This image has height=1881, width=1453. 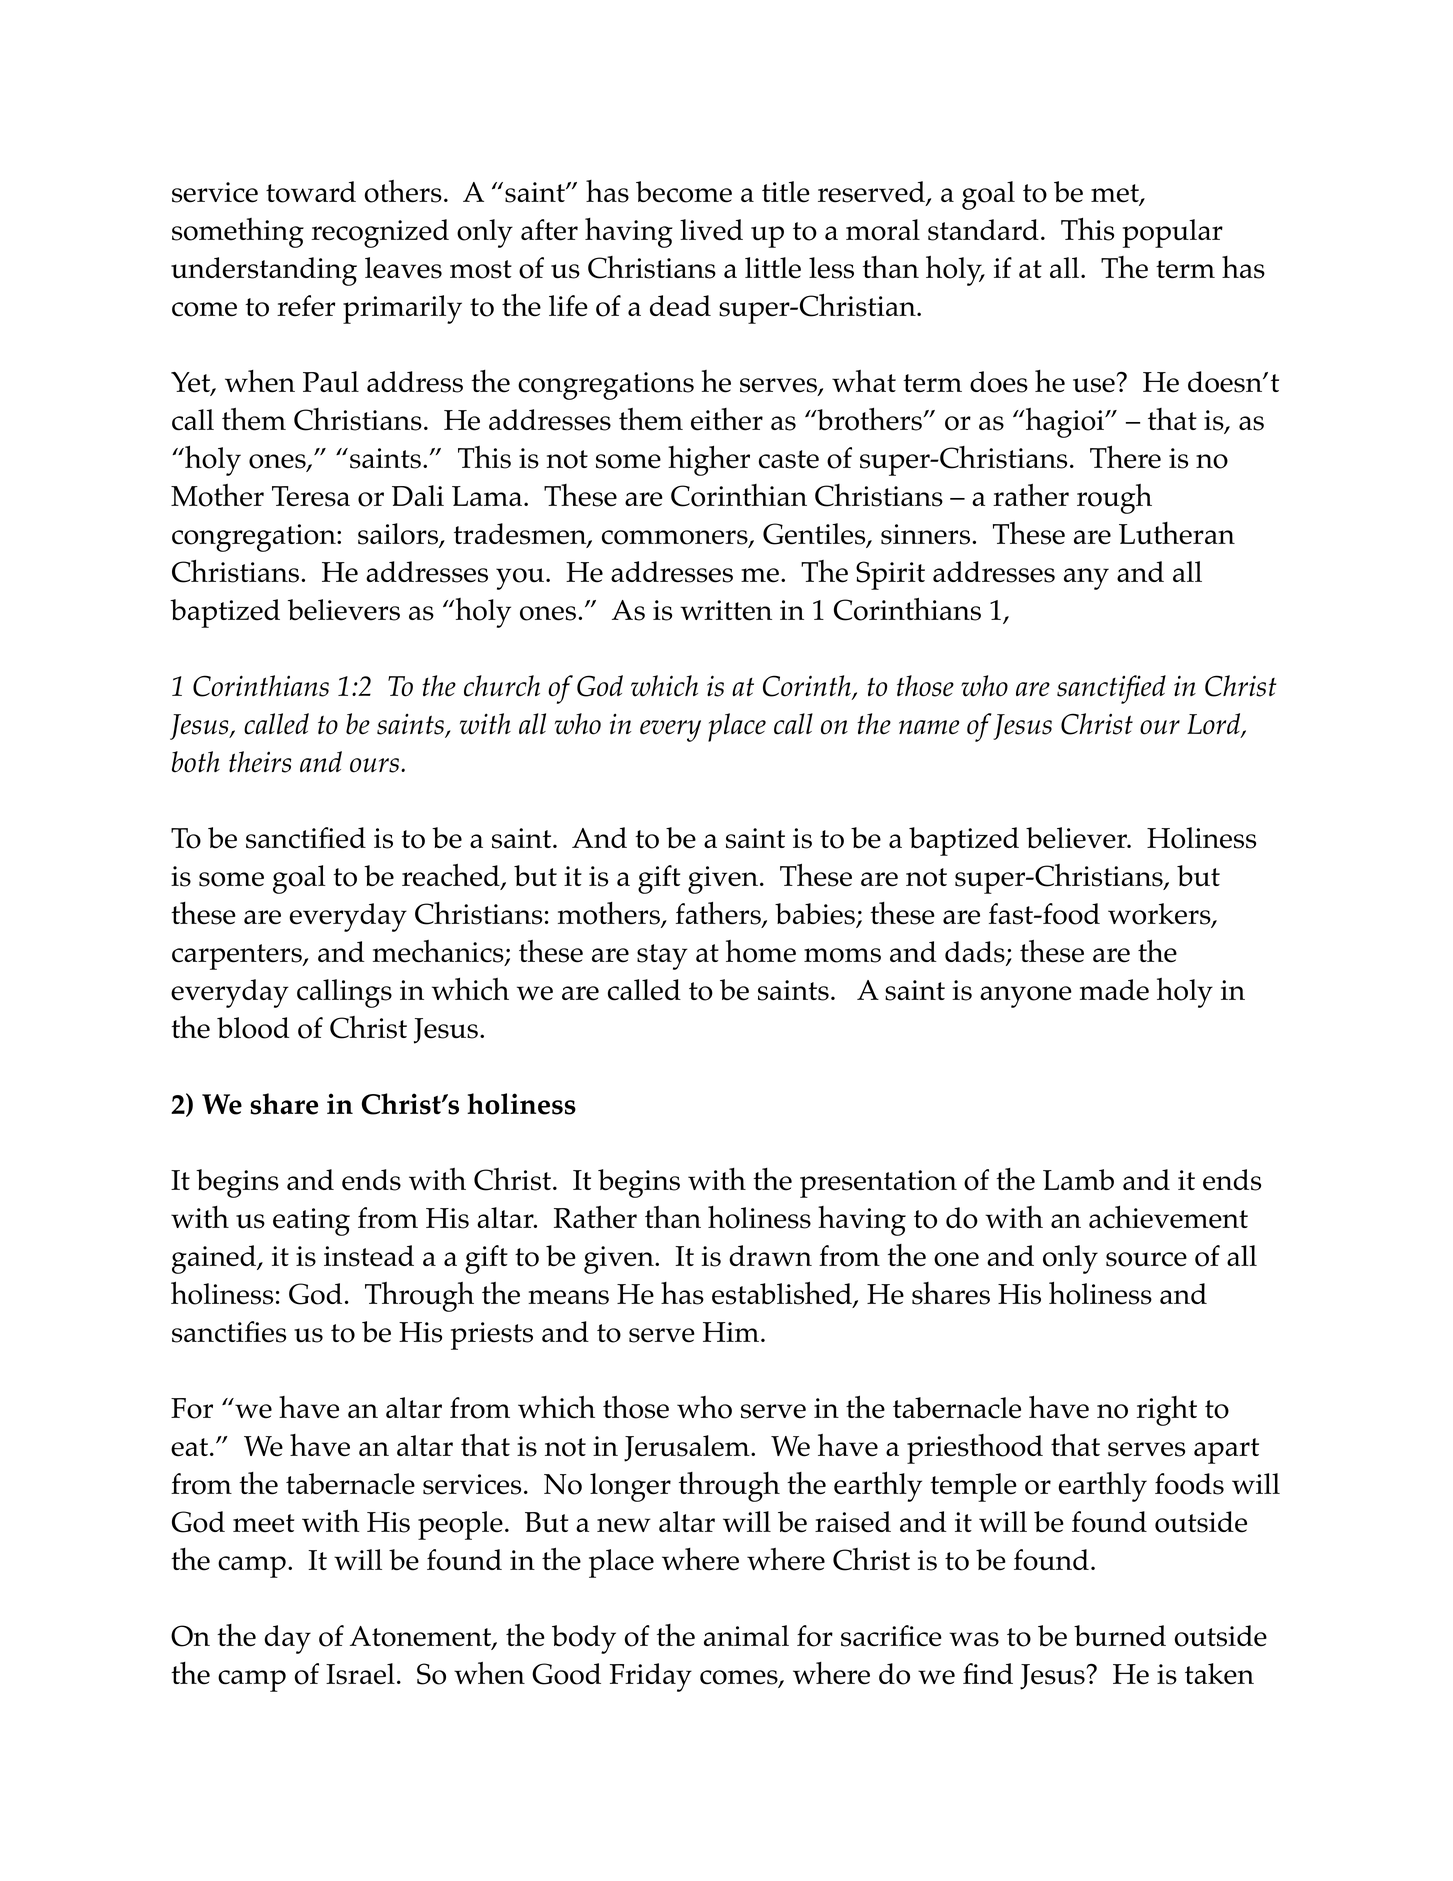 What do you see at coordinates (360, 1674) in the image?
I see `Israel` at bounding box center [360, 1674].
